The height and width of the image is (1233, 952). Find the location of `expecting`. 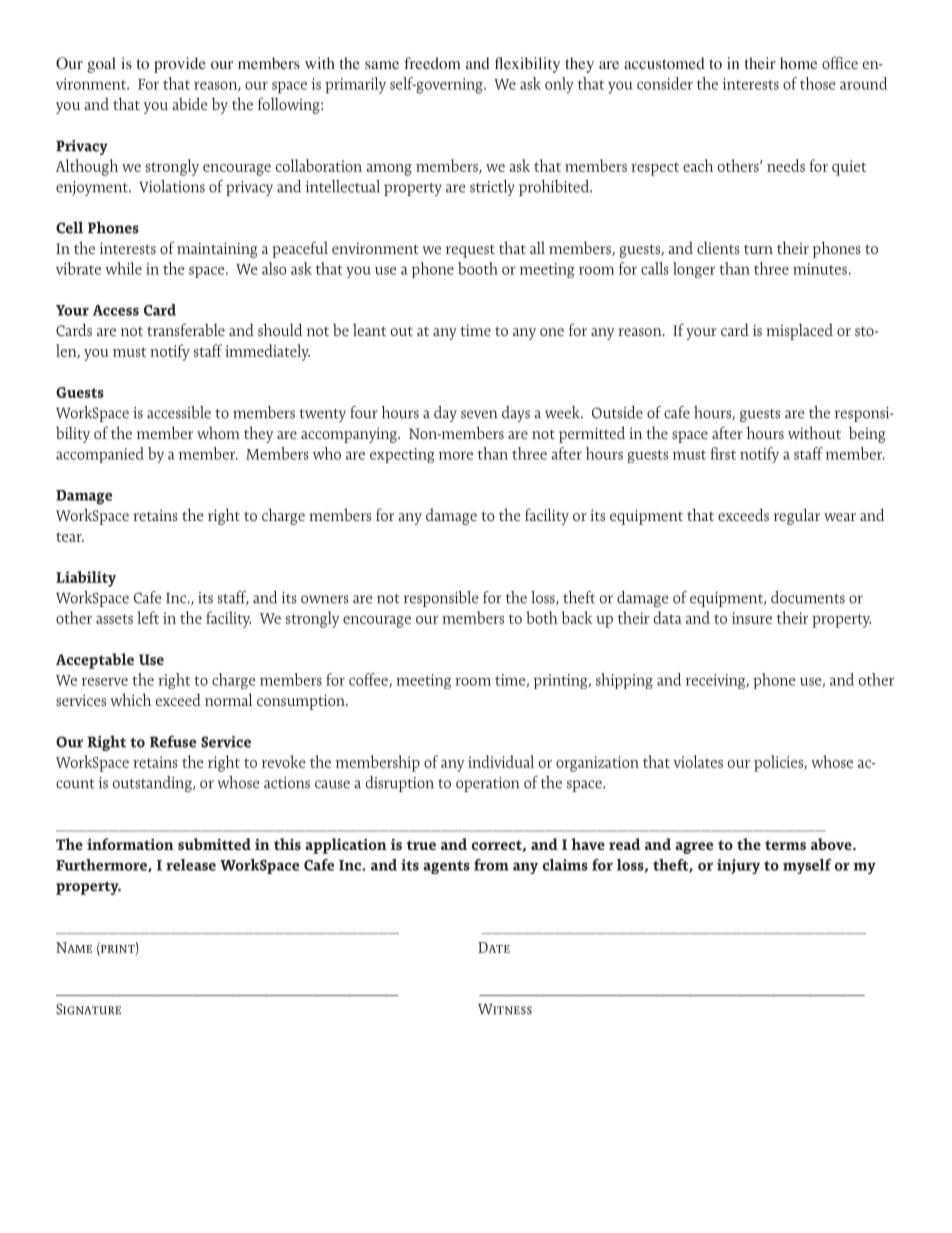

expecting is located at coordinates (402, 455).
